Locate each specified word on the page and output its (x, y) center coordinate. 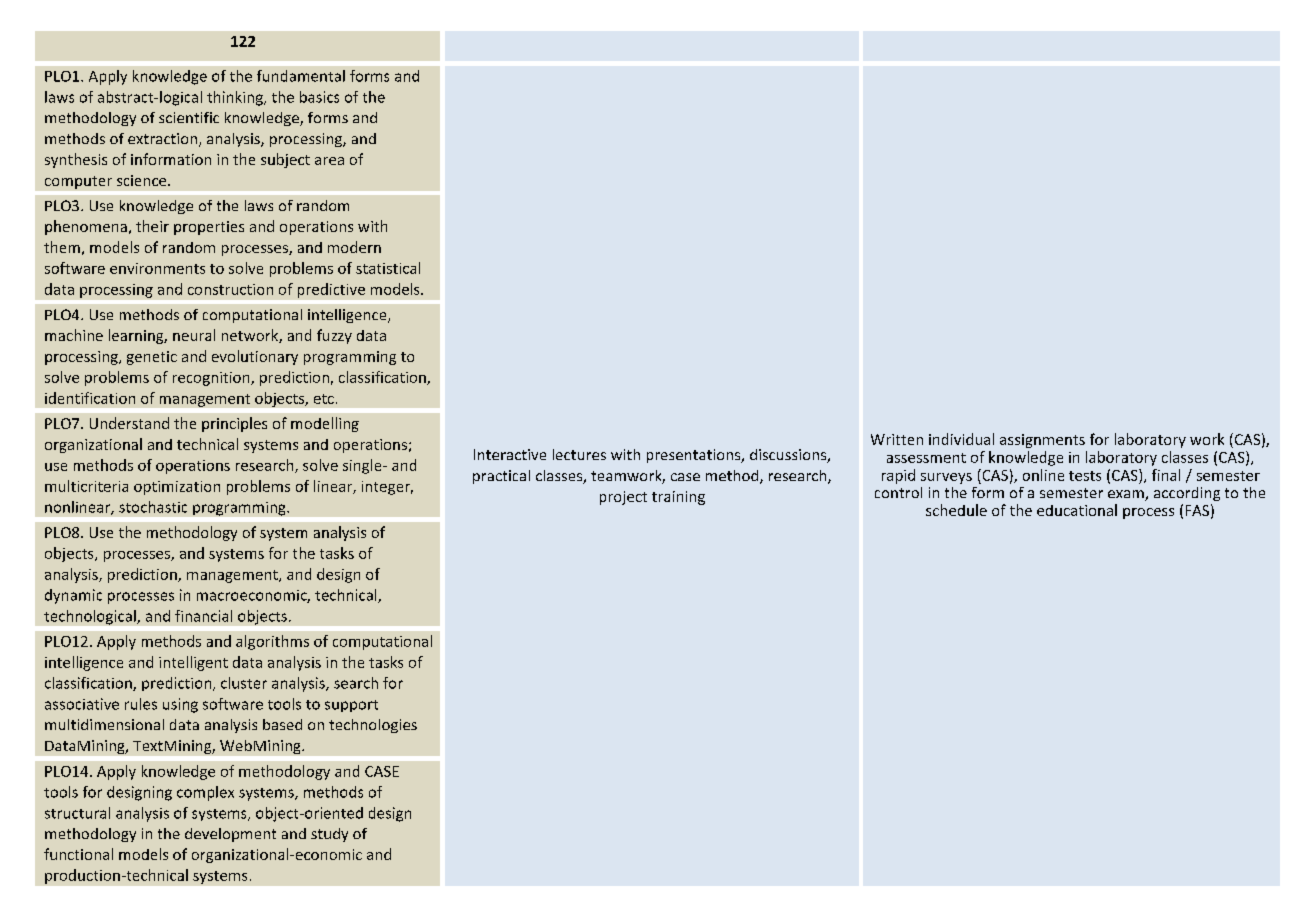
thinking (236, 98)
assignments (1042, 441)
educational (1077, 510)
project (623, 498)
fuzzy (334, 336)
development (230, 835)
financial (203, 616)
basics (319, 97)
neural (194, 335)
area (329, 161)
